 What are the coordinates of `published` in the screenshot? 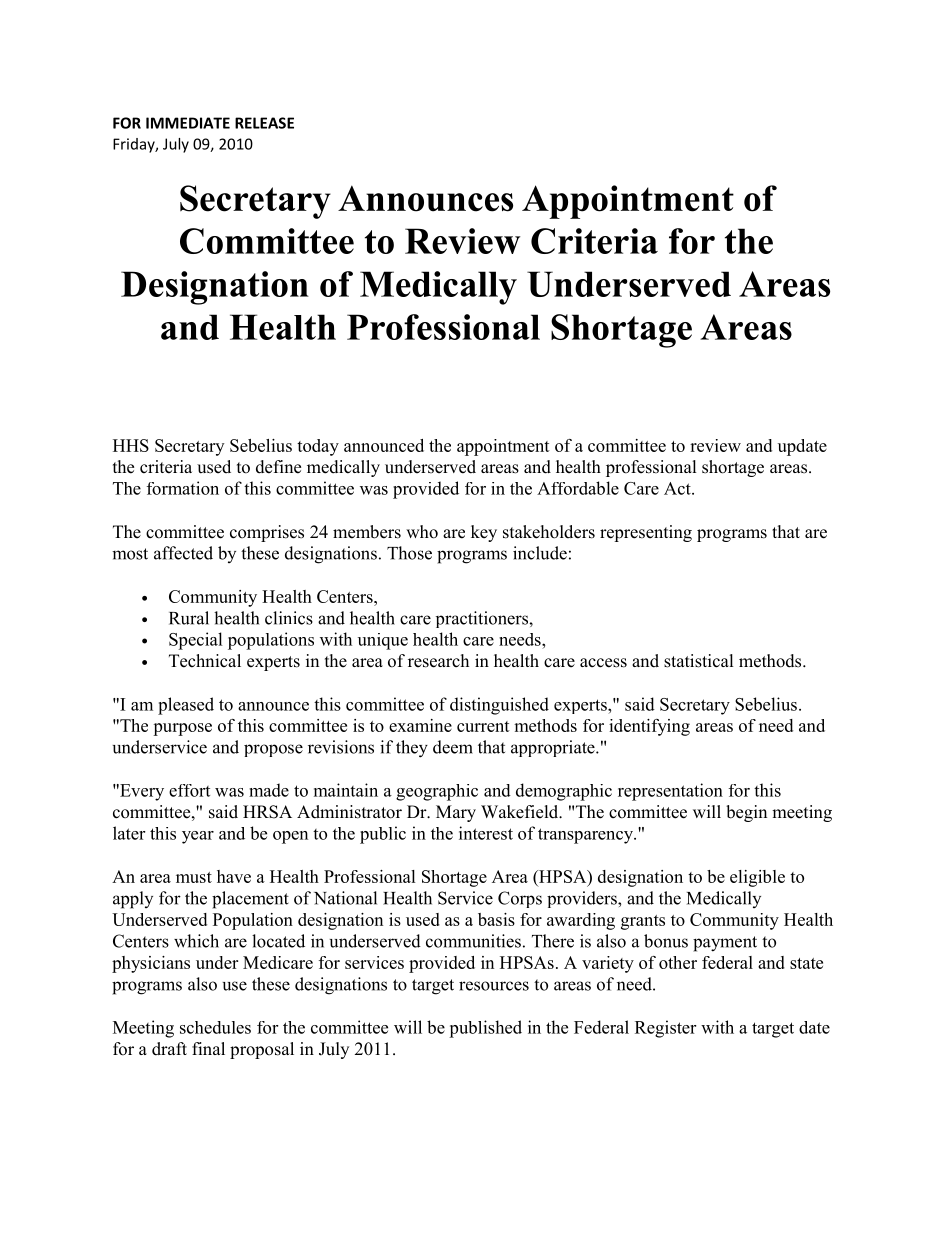 It's located at (485, 1029).
